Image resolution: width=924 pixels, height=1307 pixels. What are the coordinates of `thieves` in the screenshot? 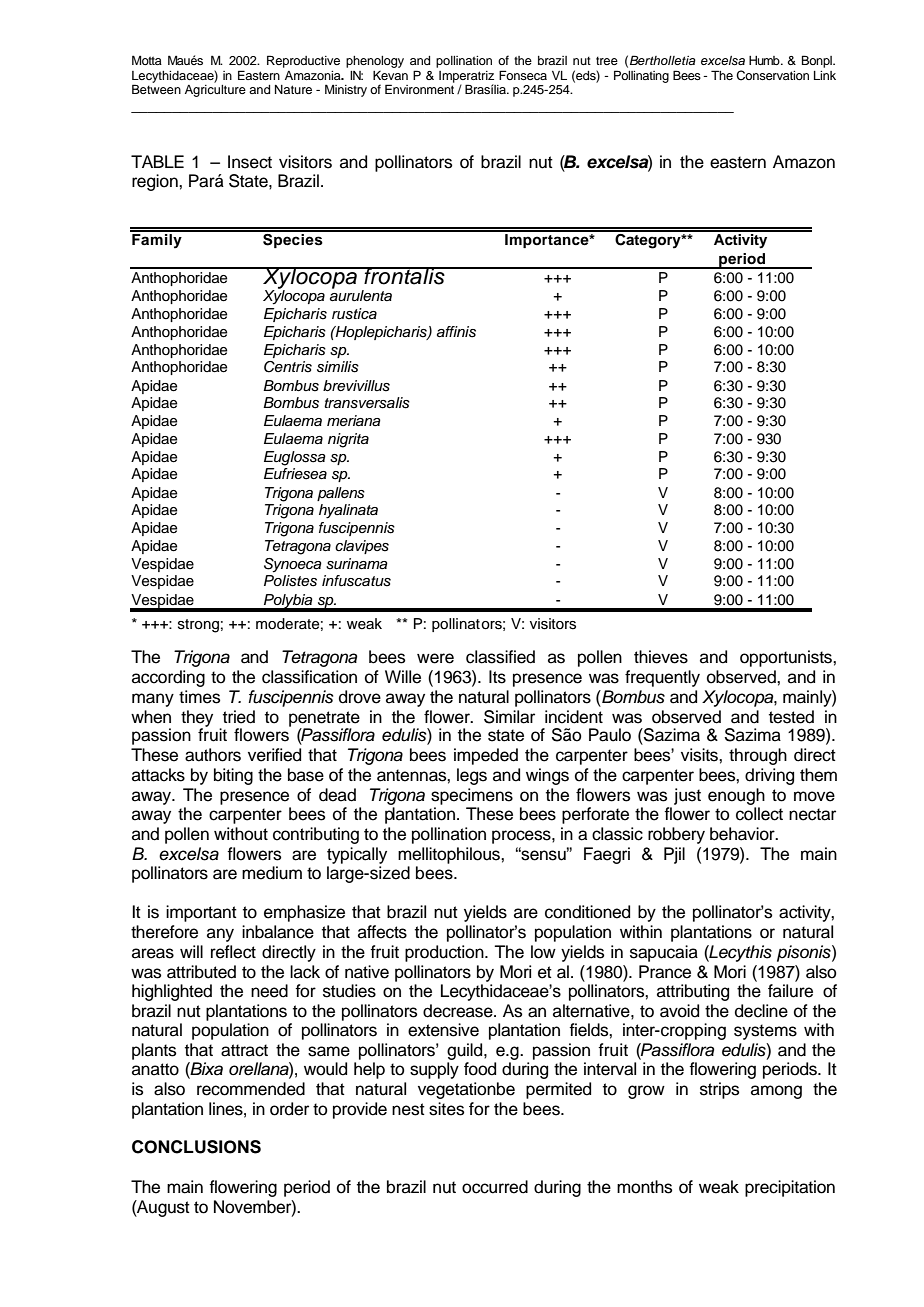 It's located at (661, 657).
